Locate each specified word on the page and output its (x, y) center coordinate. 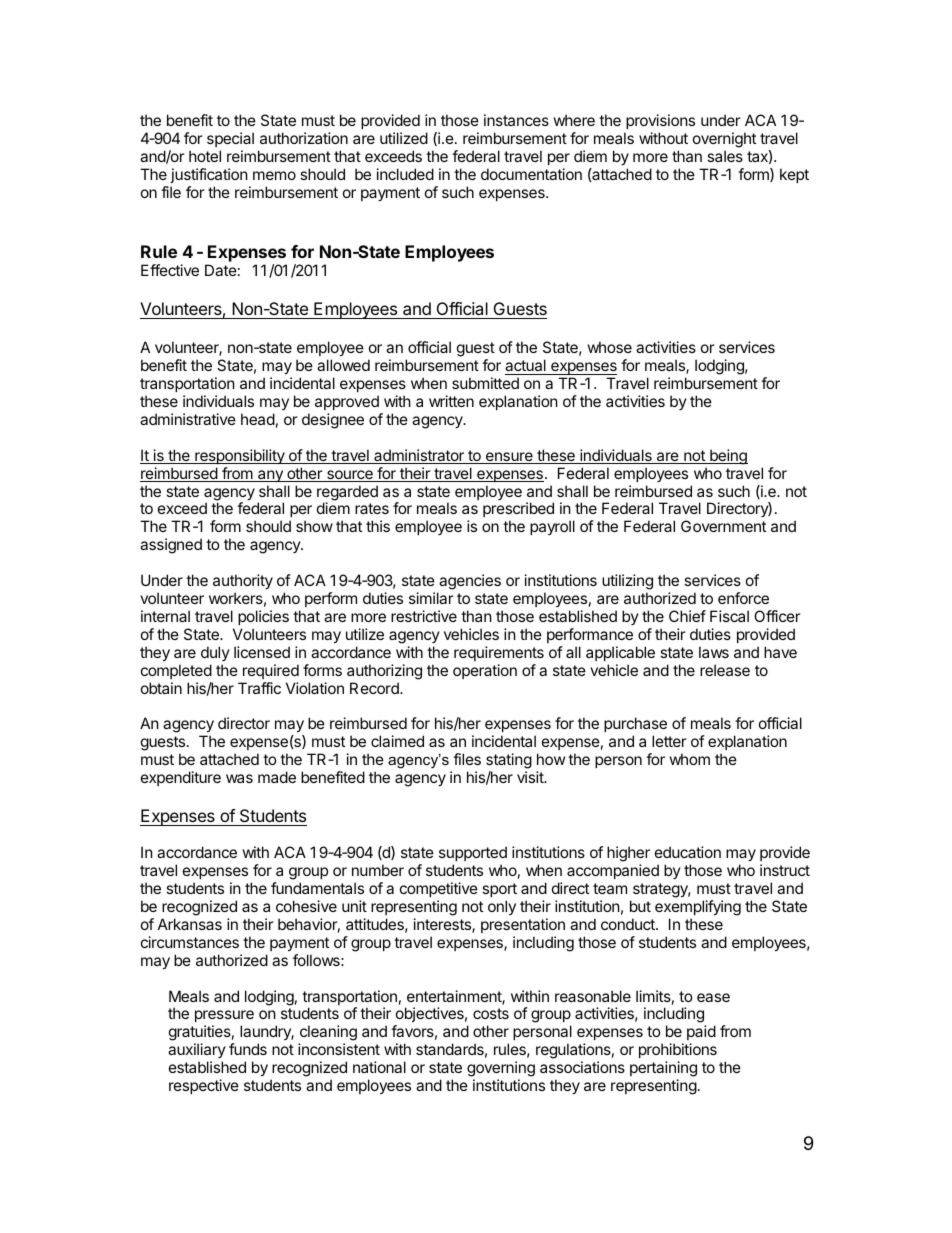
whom (690, 759)
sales (725, 156)
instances (516, 120)
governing (501, 1070)
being (728, 457)
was (239, 778)
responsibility (240, 456)
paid (701, 1034)
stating (509, 762)
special (230, 139)
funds (248, 1049)
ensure (509, 458)
